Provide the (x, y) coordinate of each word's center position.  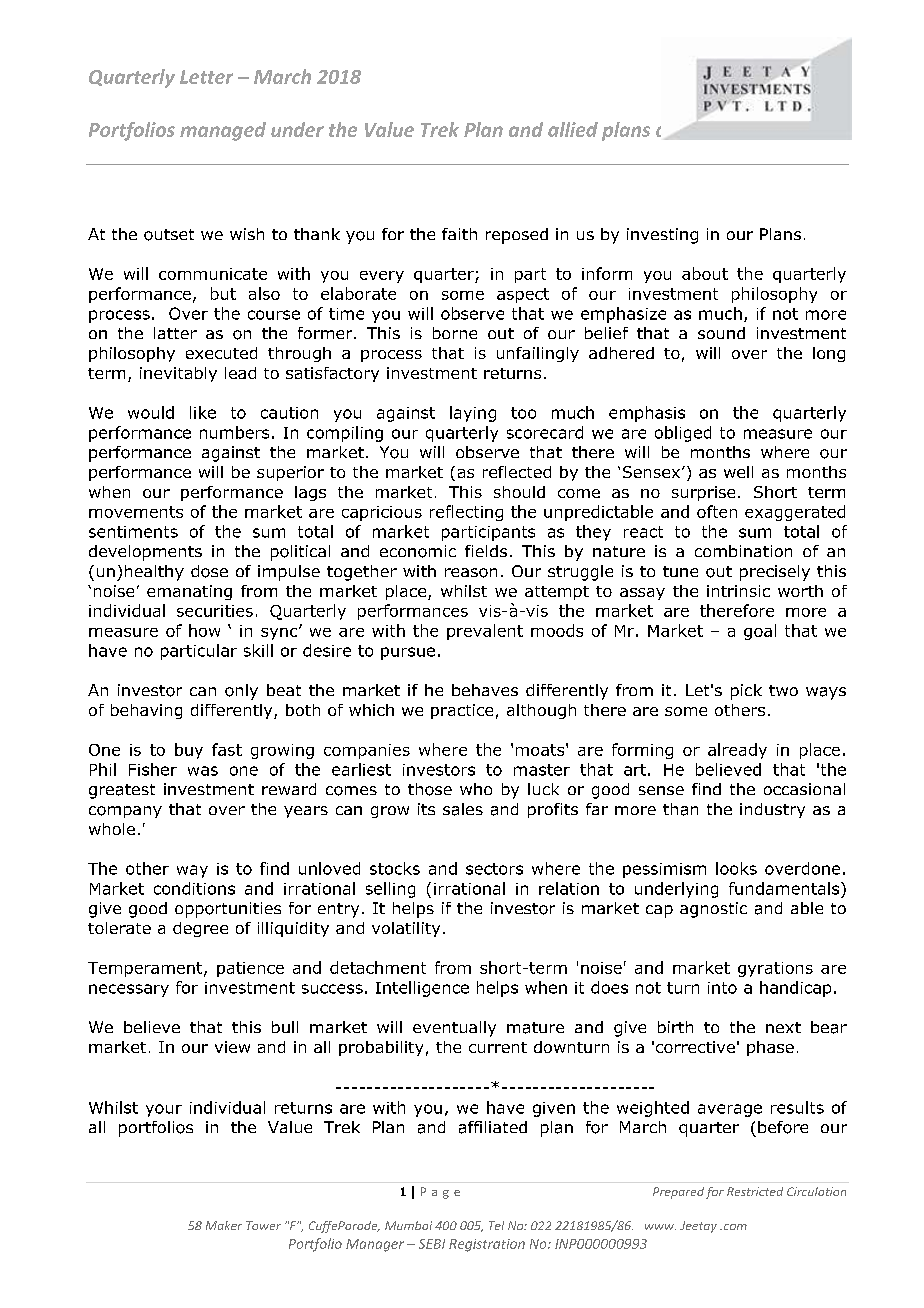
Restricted (755, 1191)
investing (662, 236)
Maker (224, 1225)
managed (223, 131)
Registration (487, 1245)
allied (573, 129)
